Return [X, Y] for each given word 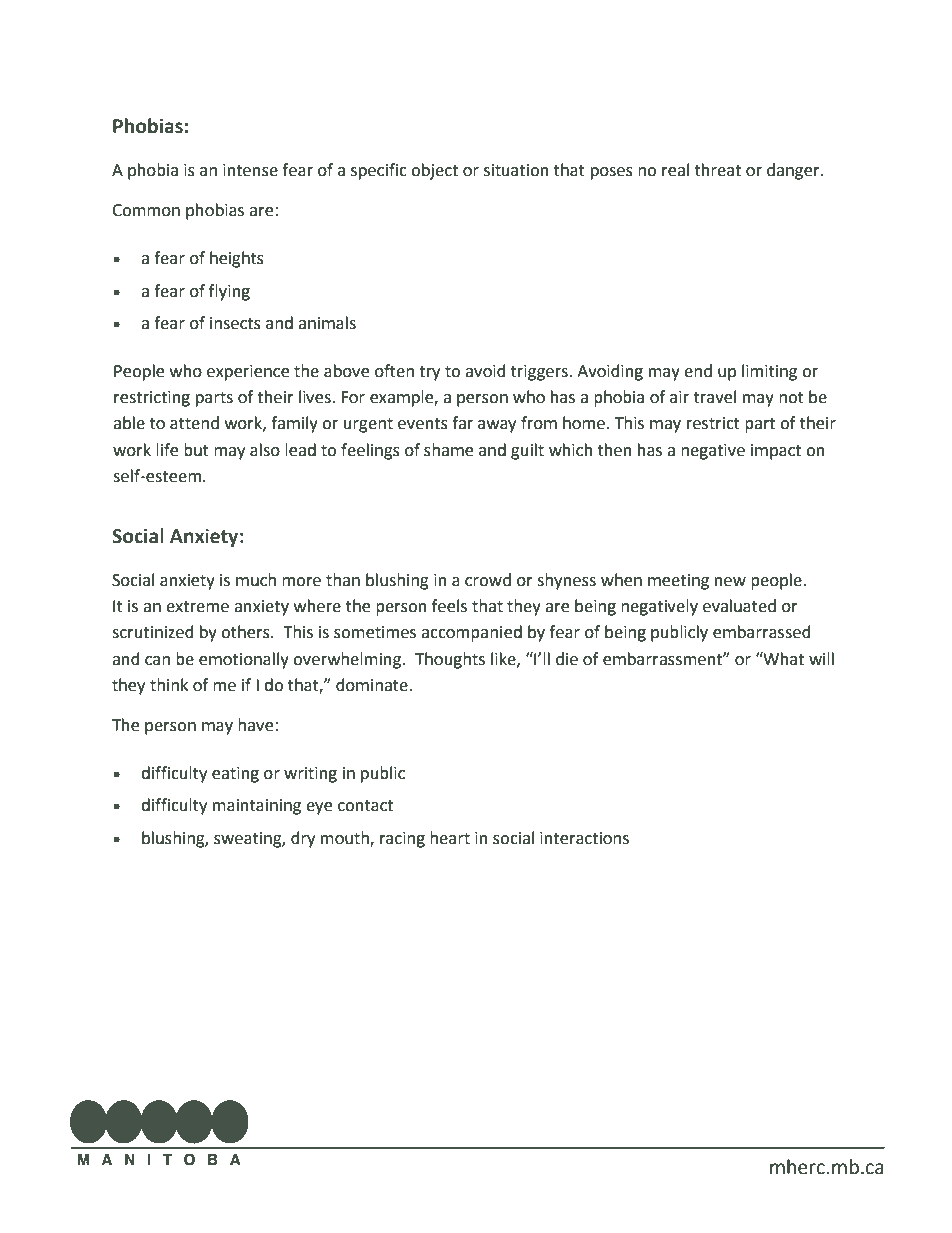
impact [776, 452]
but [196, 450]
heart [450, 838]
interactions [584, 838]
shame [448, 450]
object [434, 171]
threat [718, 170]
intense [250, 170]
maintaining [257, 807]
